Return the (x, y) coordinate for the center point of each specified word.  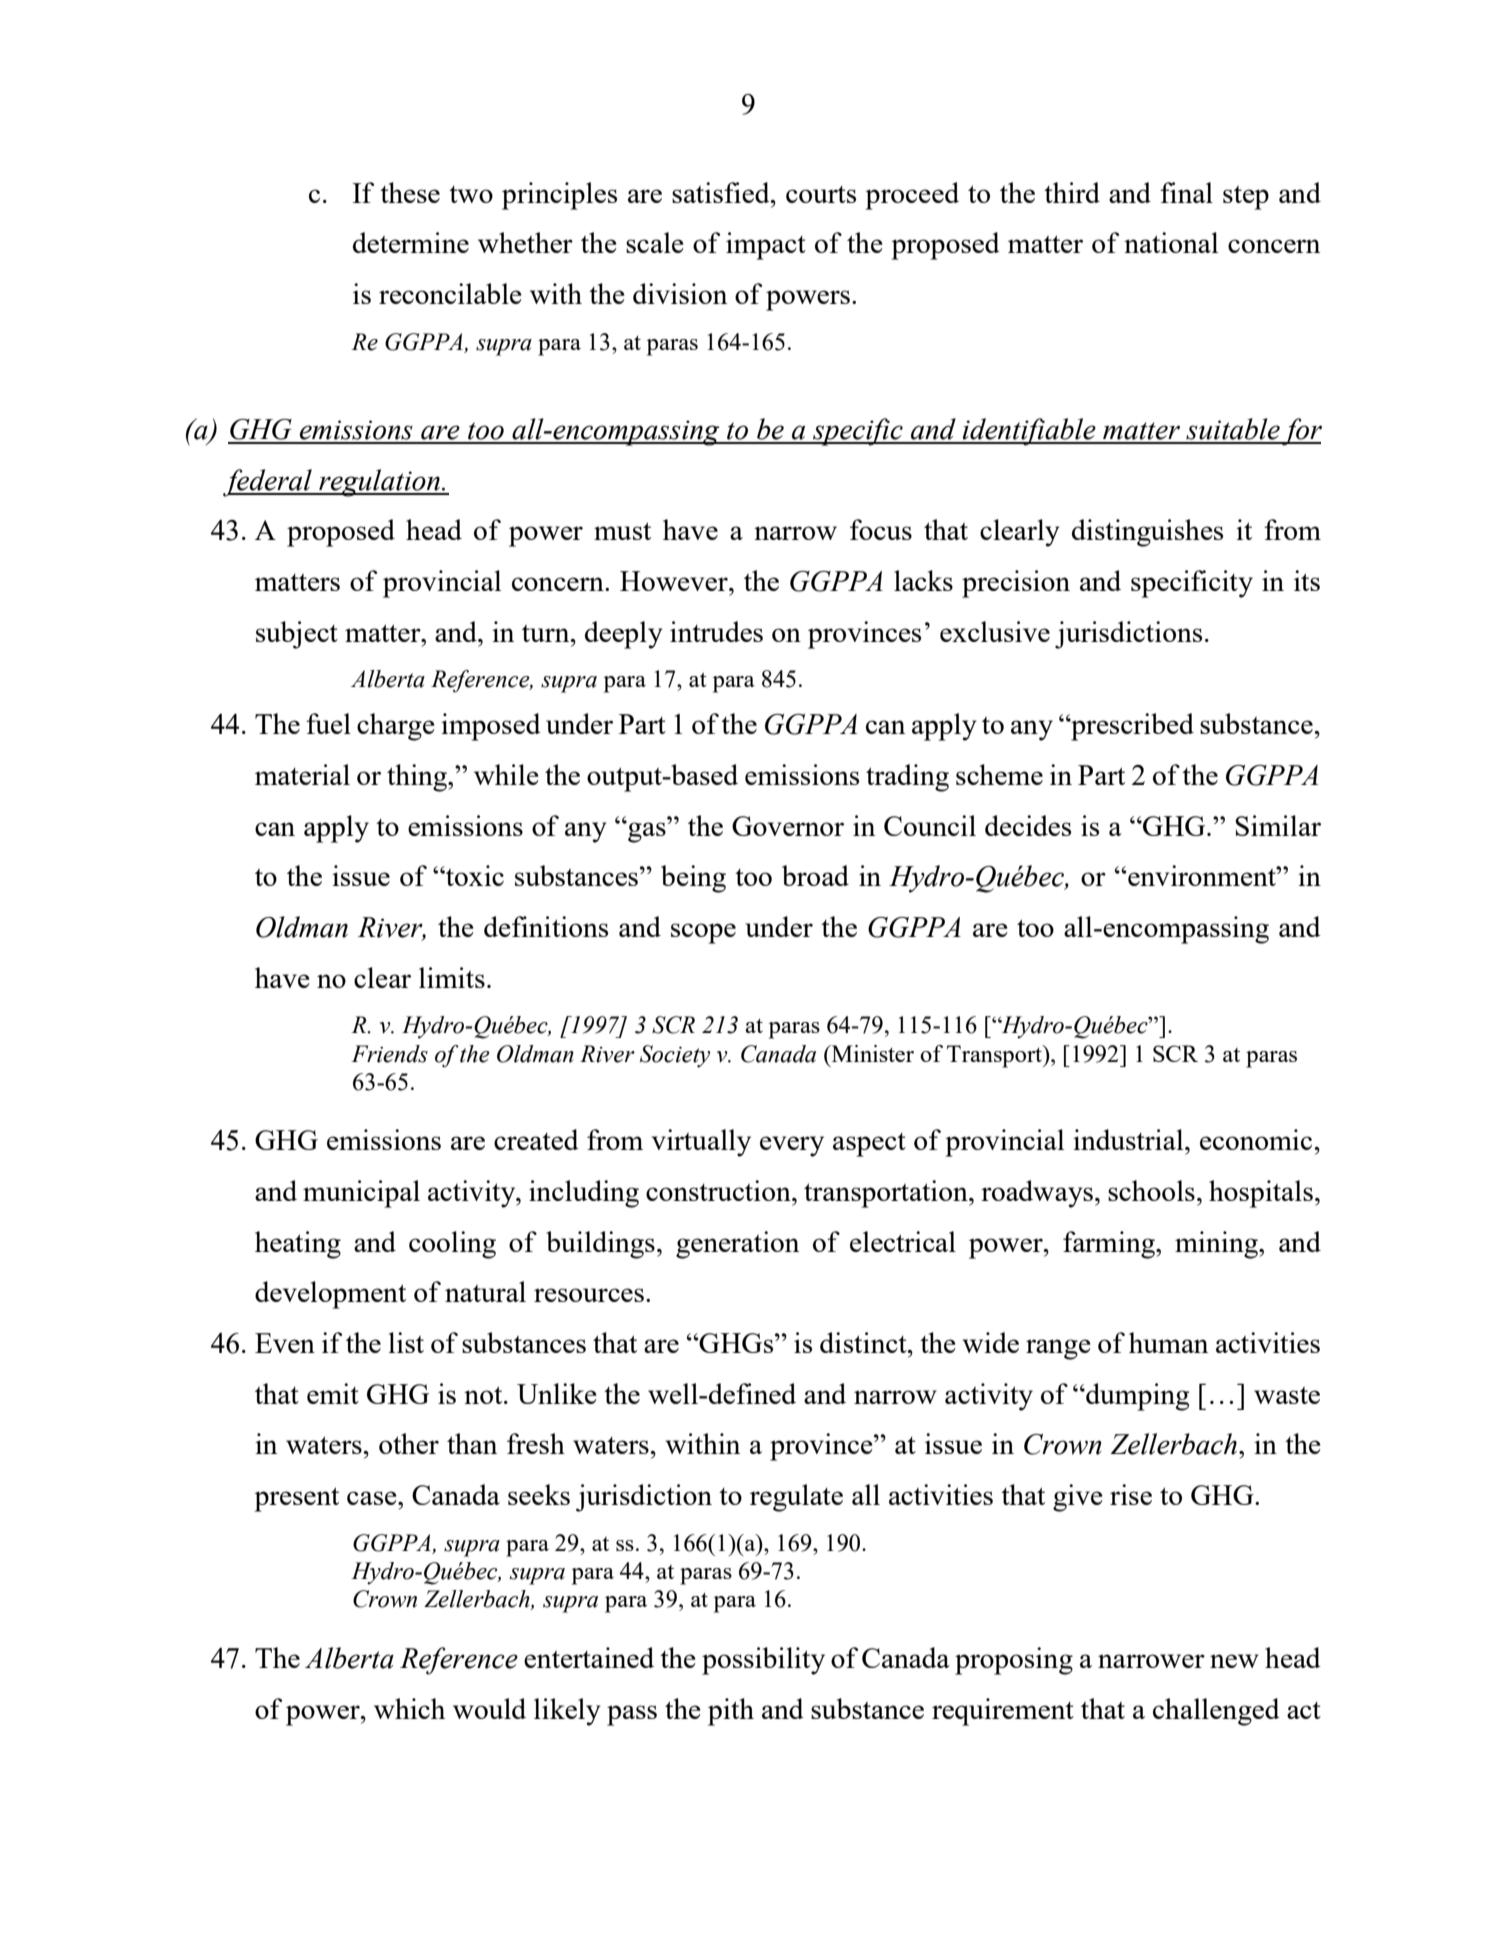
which (409, 1708)
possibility (763, 1661)
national (1171, 242)
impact (766, 246)
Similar (1278, 825)
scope (703, 933)
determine (411, 242)
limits (452, 977)
